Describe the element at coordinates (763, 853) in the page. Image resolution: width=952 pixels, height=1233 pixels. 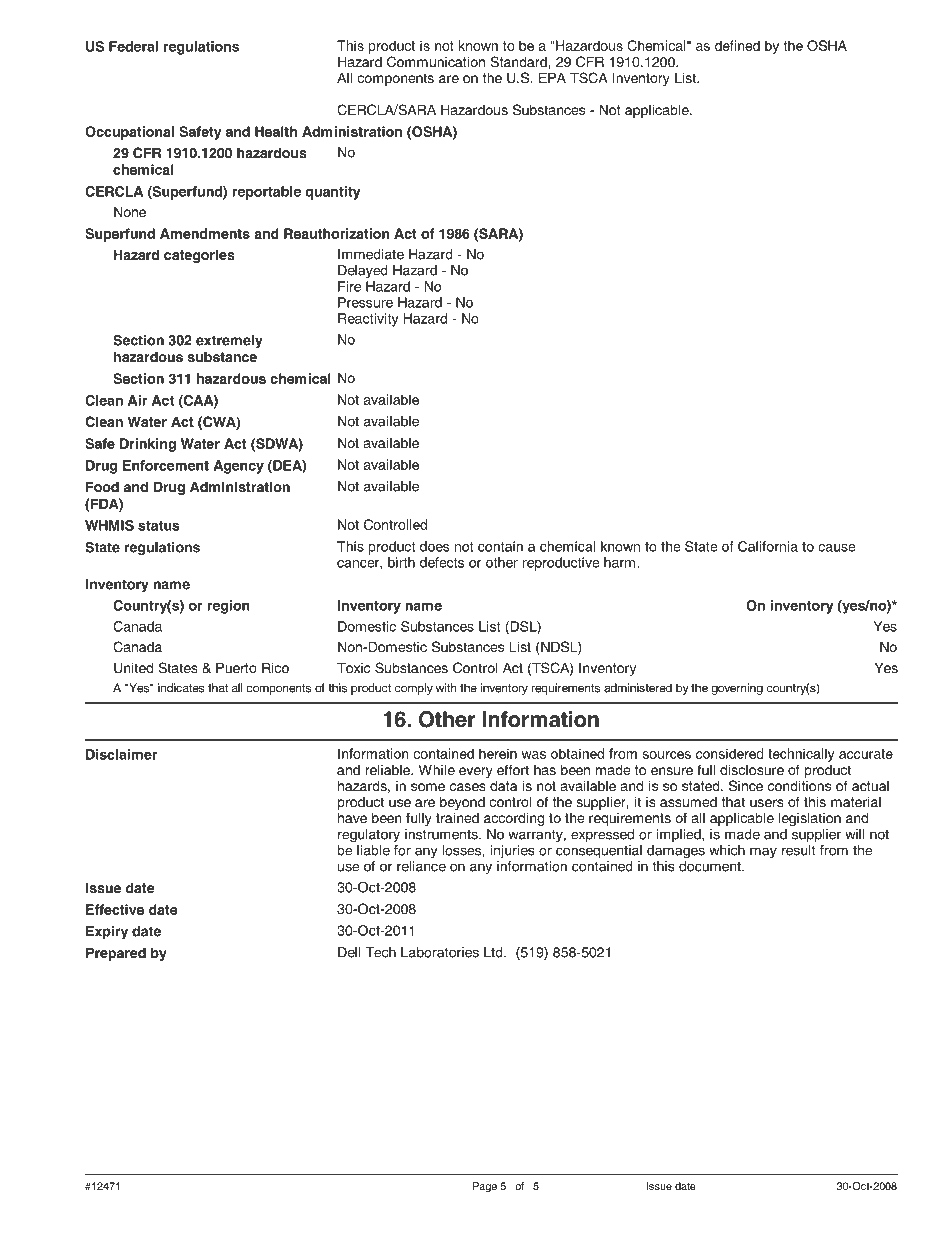
I see `may` at that location.
